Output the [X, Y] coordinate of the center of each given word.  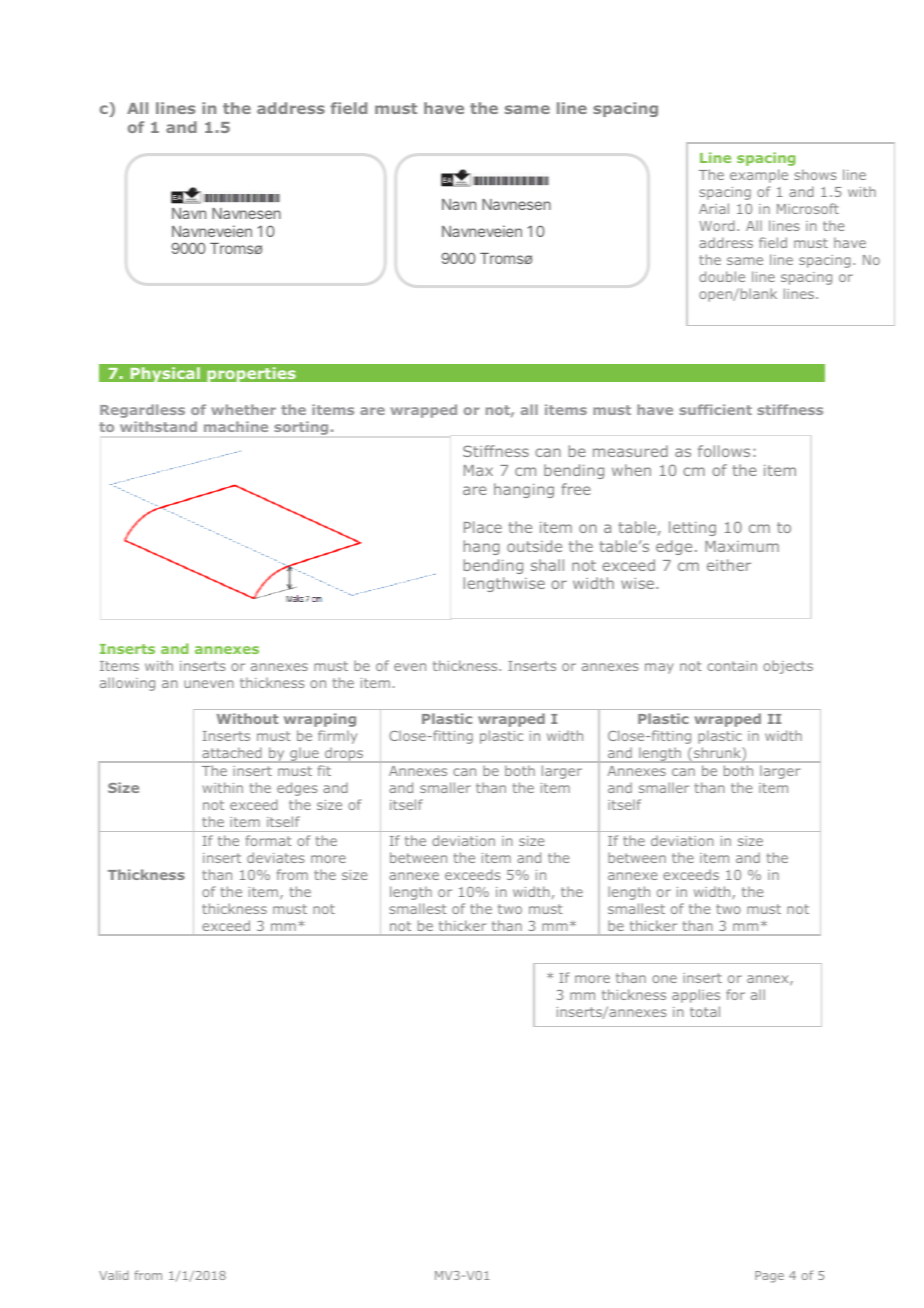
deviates [276, 857]
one [664, 979]
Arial [714, 208]
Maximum [742, 546]
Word [717, 225]
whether [243, 409]
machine [236, 426]
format [269, 840]
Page [769, 1277]
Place [483, 527]
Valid [114, 1275]
